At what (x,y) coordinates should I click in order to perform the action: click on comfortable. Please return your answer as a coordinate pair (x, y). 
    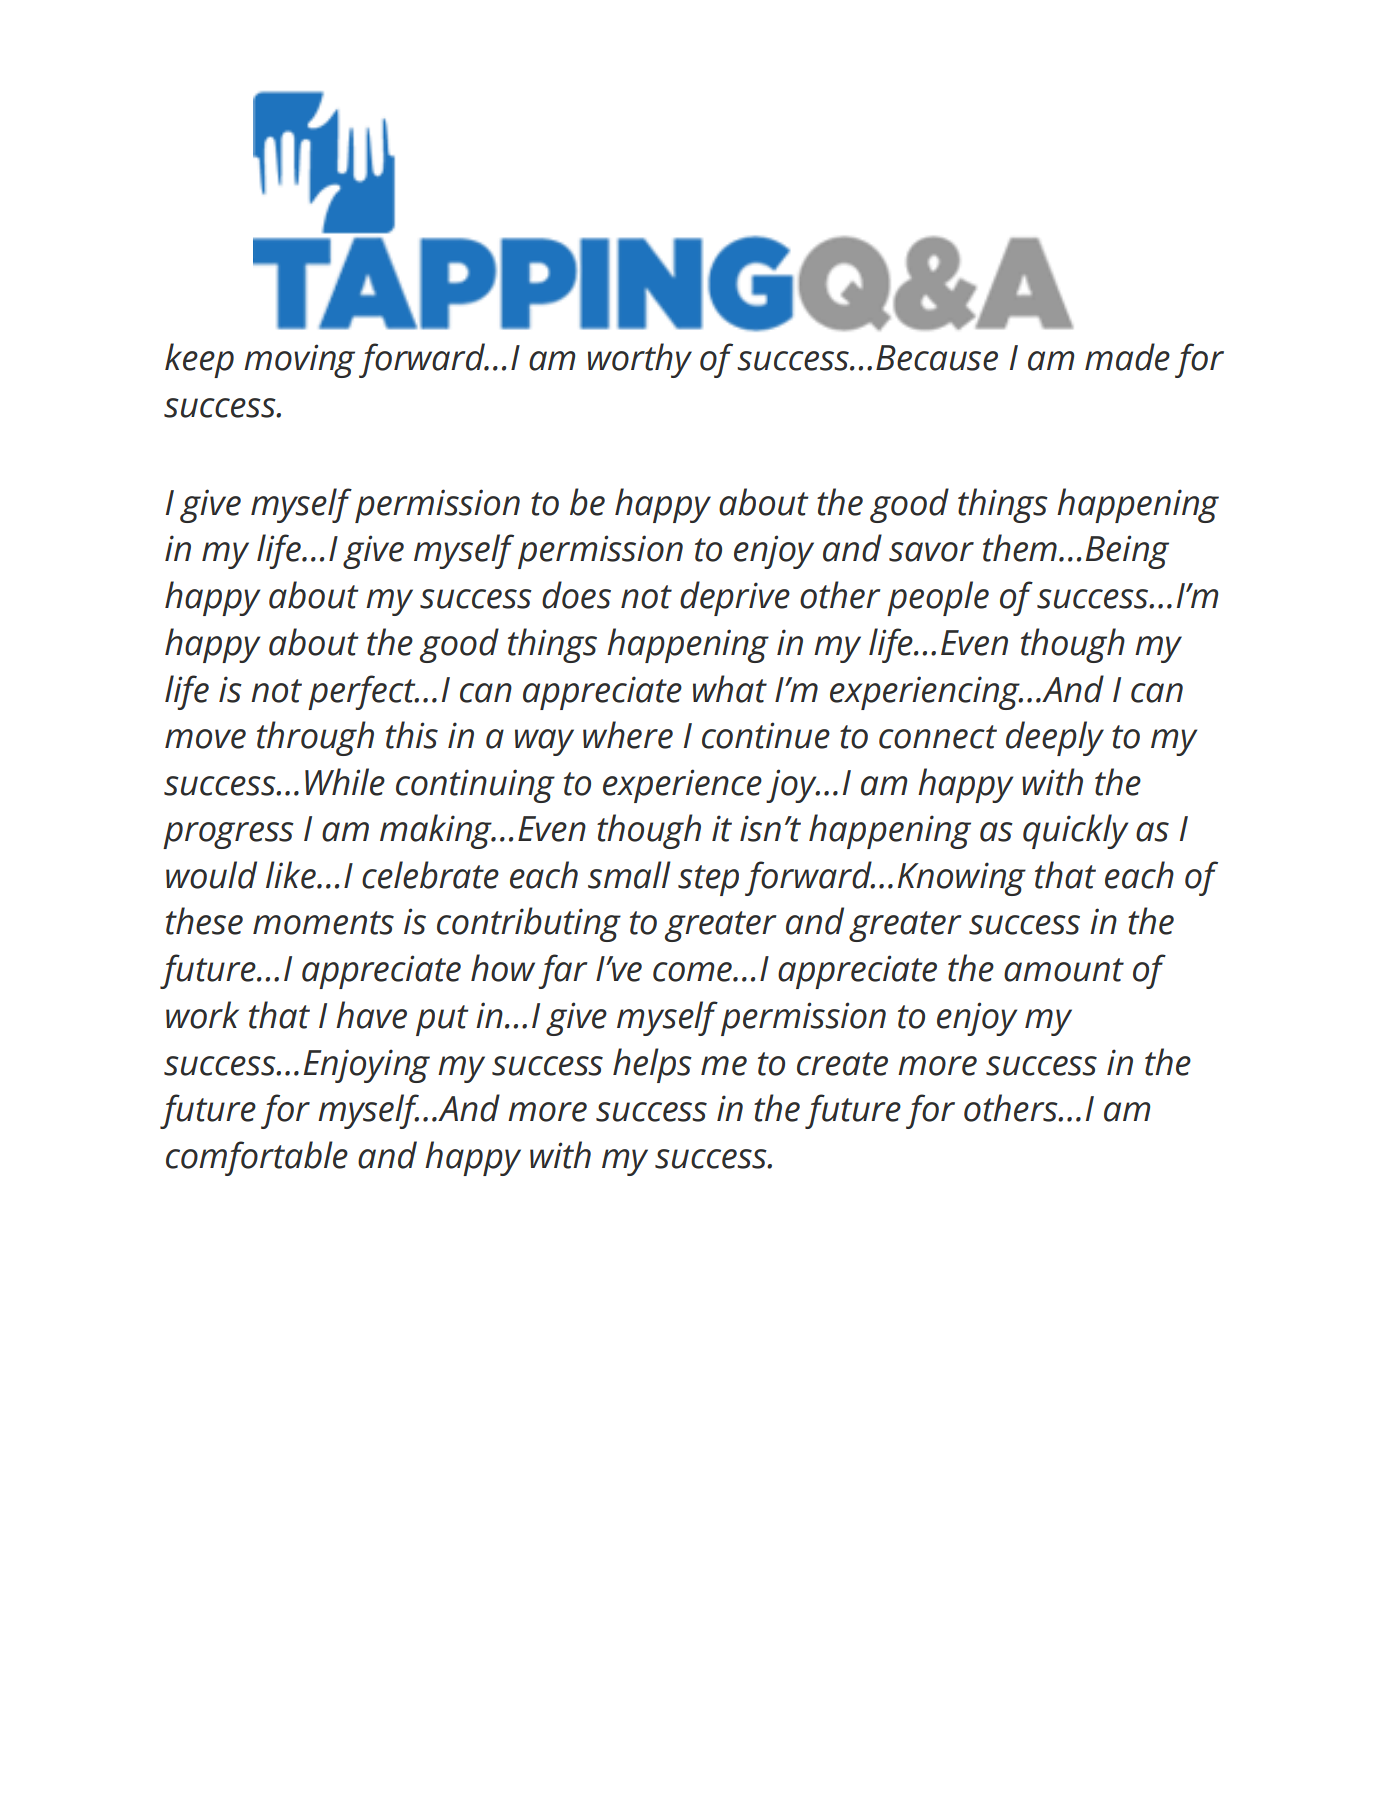
    Looking at the image, I should click on (257, 1158).
